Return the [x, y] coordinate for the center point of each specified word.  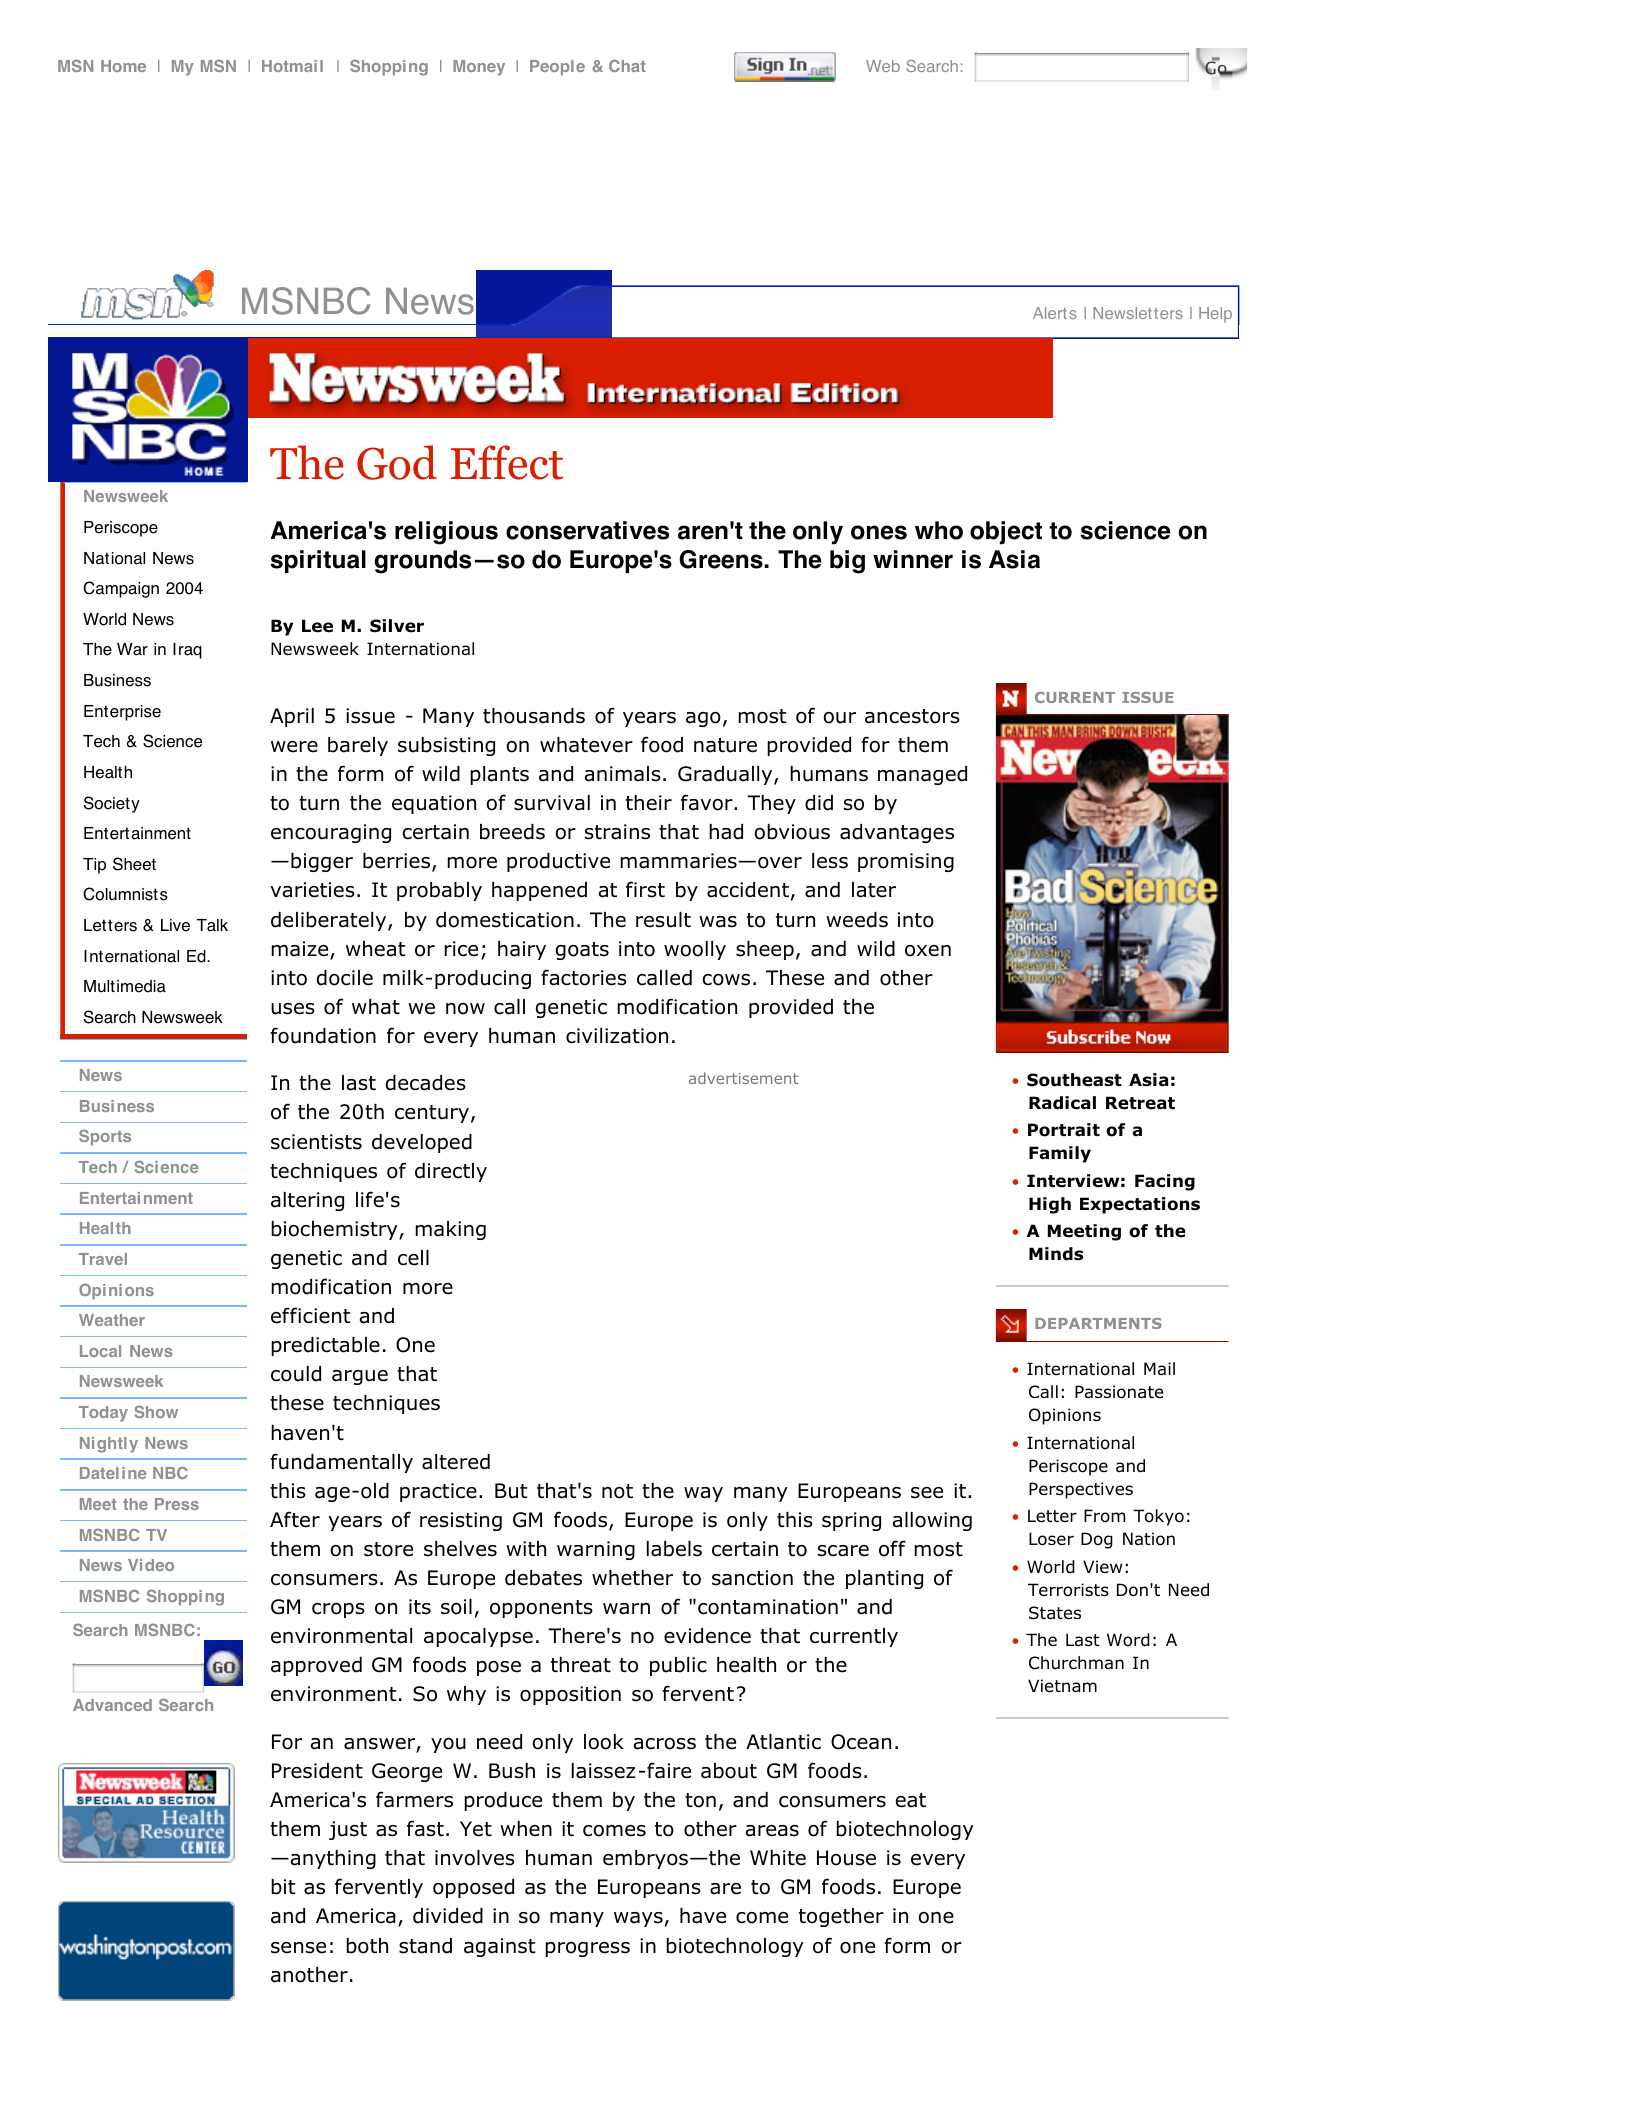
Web [883, 66]
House [846, 1858]
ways [638, 1919]
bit [283, 1887]
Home [123, 66]
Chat [627, 66]
